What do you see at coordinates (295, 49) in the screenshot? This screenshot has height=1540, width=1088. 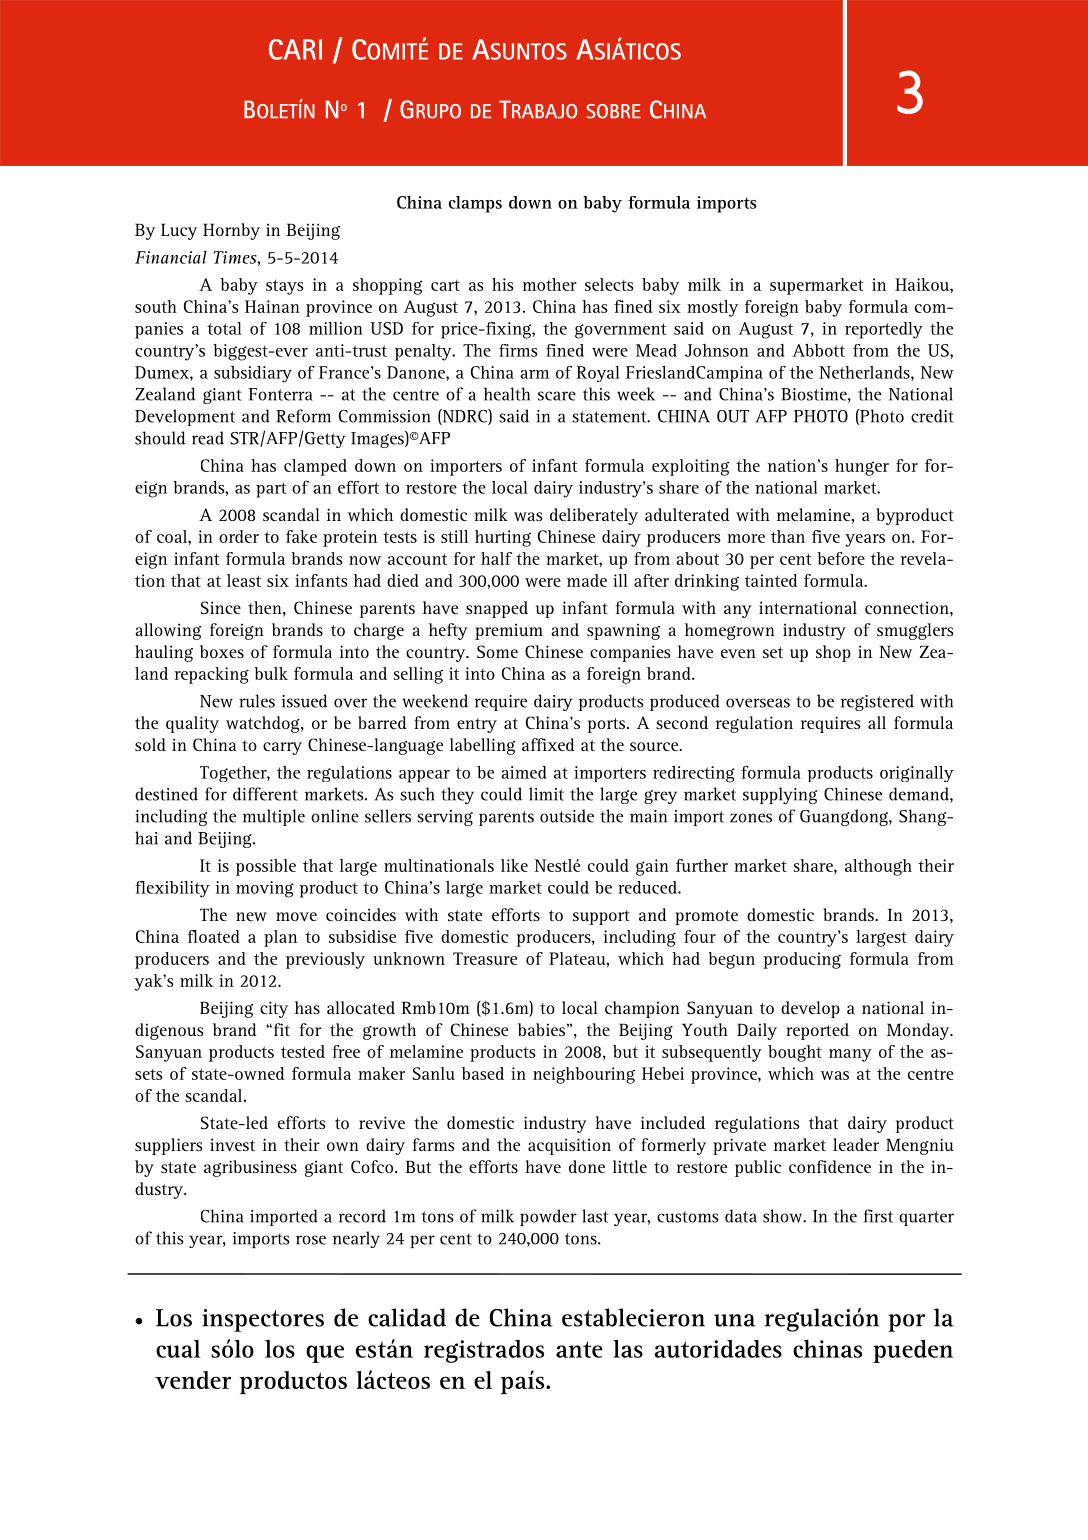 I see `CARI` at bounding box center [295, 49].
